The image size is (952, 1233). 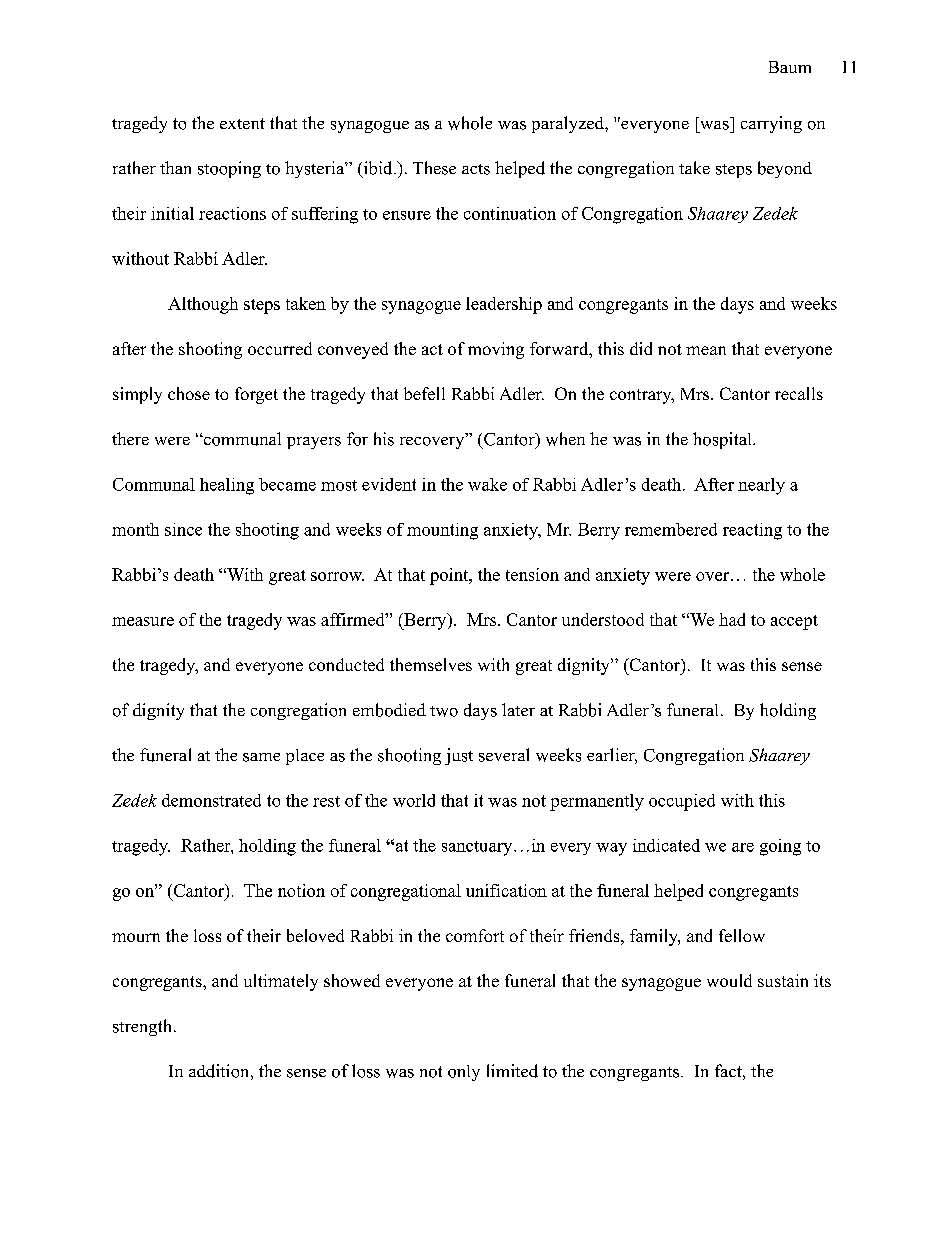 I want to click on since, so click(x=183, y=529).
